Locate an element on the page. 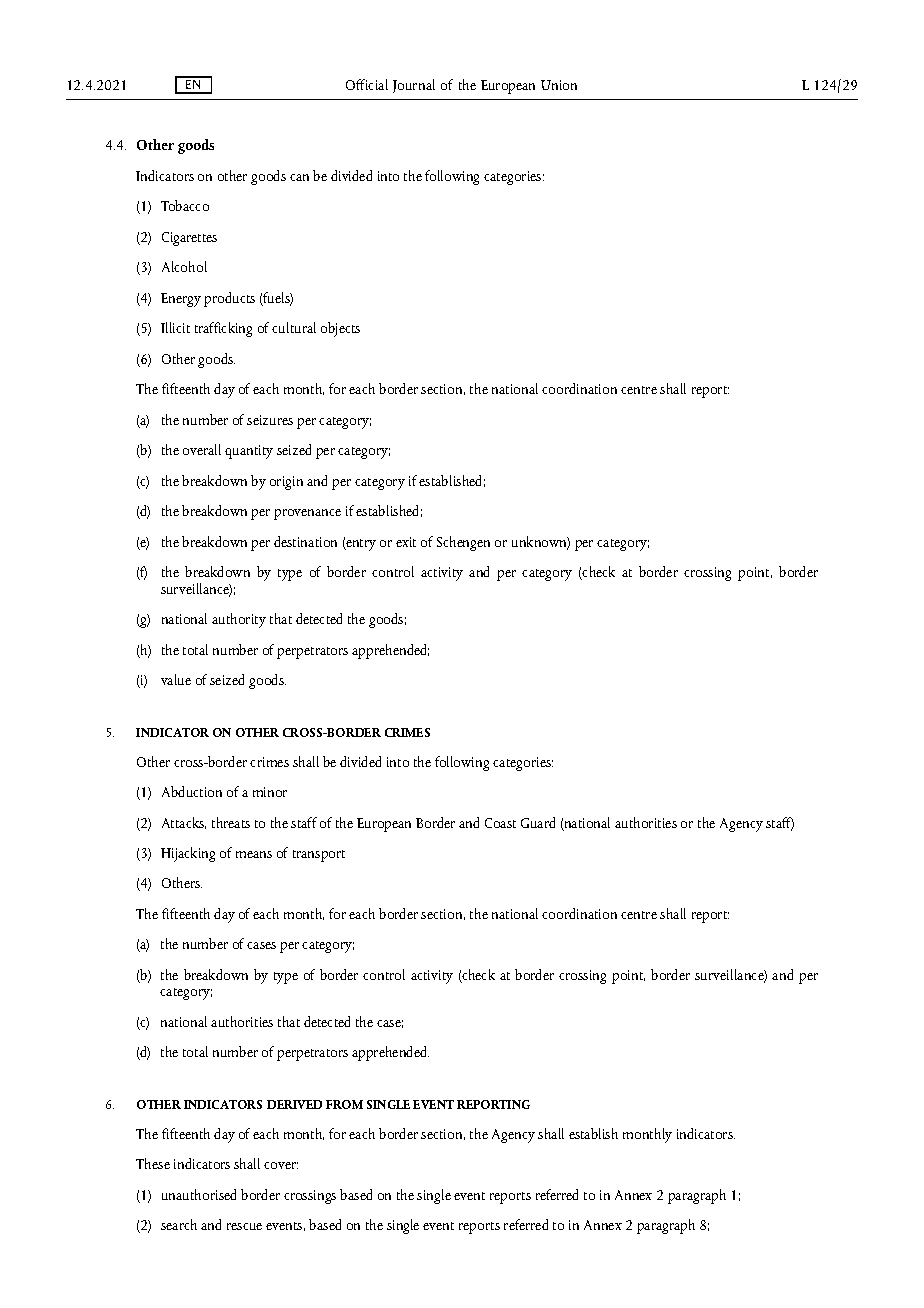 This document has height=1308, width=924. Tobacco is located at coordinates (185, 205).
